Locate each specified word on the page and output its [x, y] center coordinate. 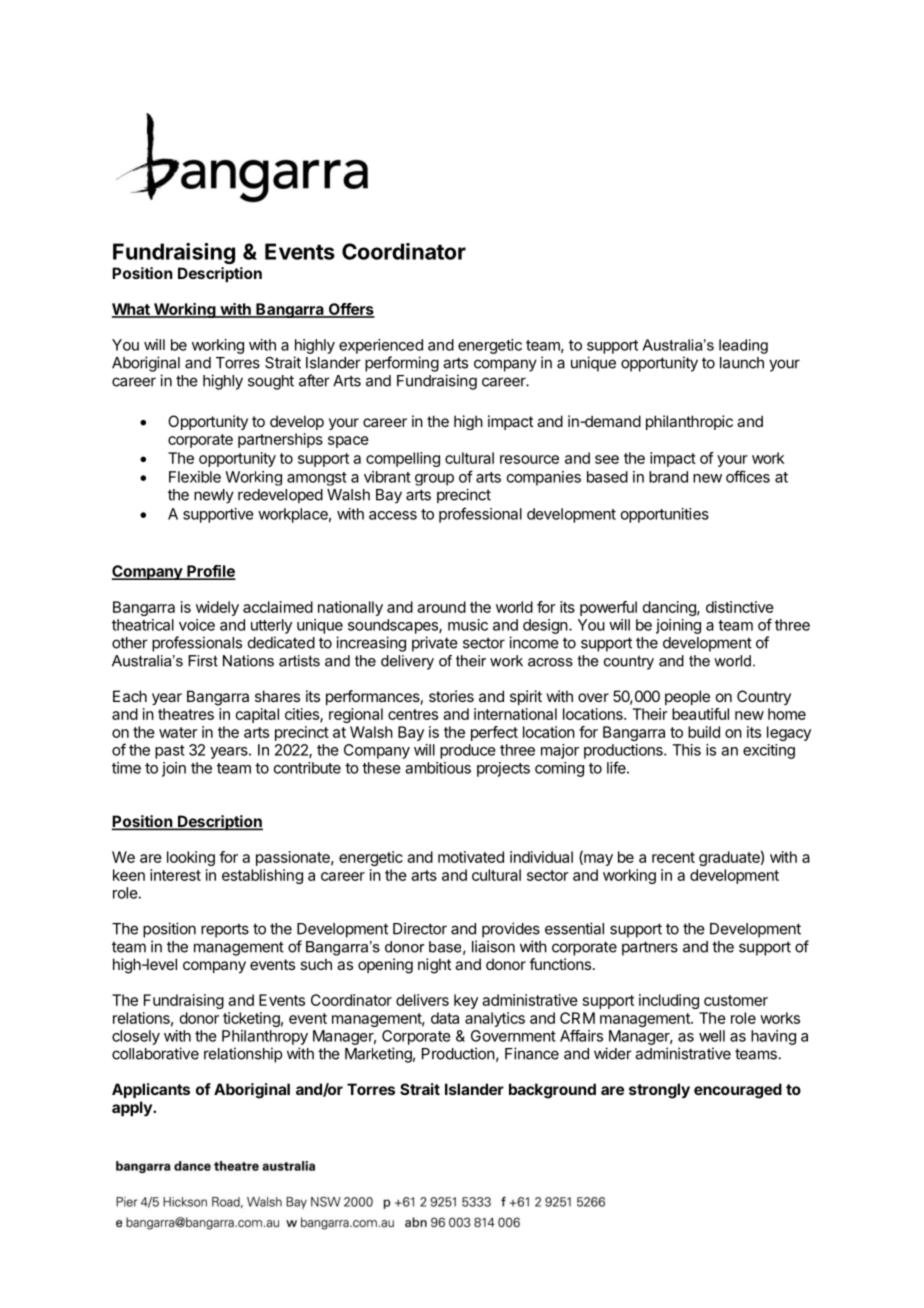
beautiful [700, 714]
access [393, 515]
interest [175, 875]
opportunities [665, 515]
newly [214, 496]
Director [420, 928]
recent [673, 857]
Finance [532, 1053]
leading [743, 346]
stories [451, 696]
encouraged [738, 1091]
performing [402, 364]
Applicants [151, 1090]
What [132, 310]
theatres [186, 714]
